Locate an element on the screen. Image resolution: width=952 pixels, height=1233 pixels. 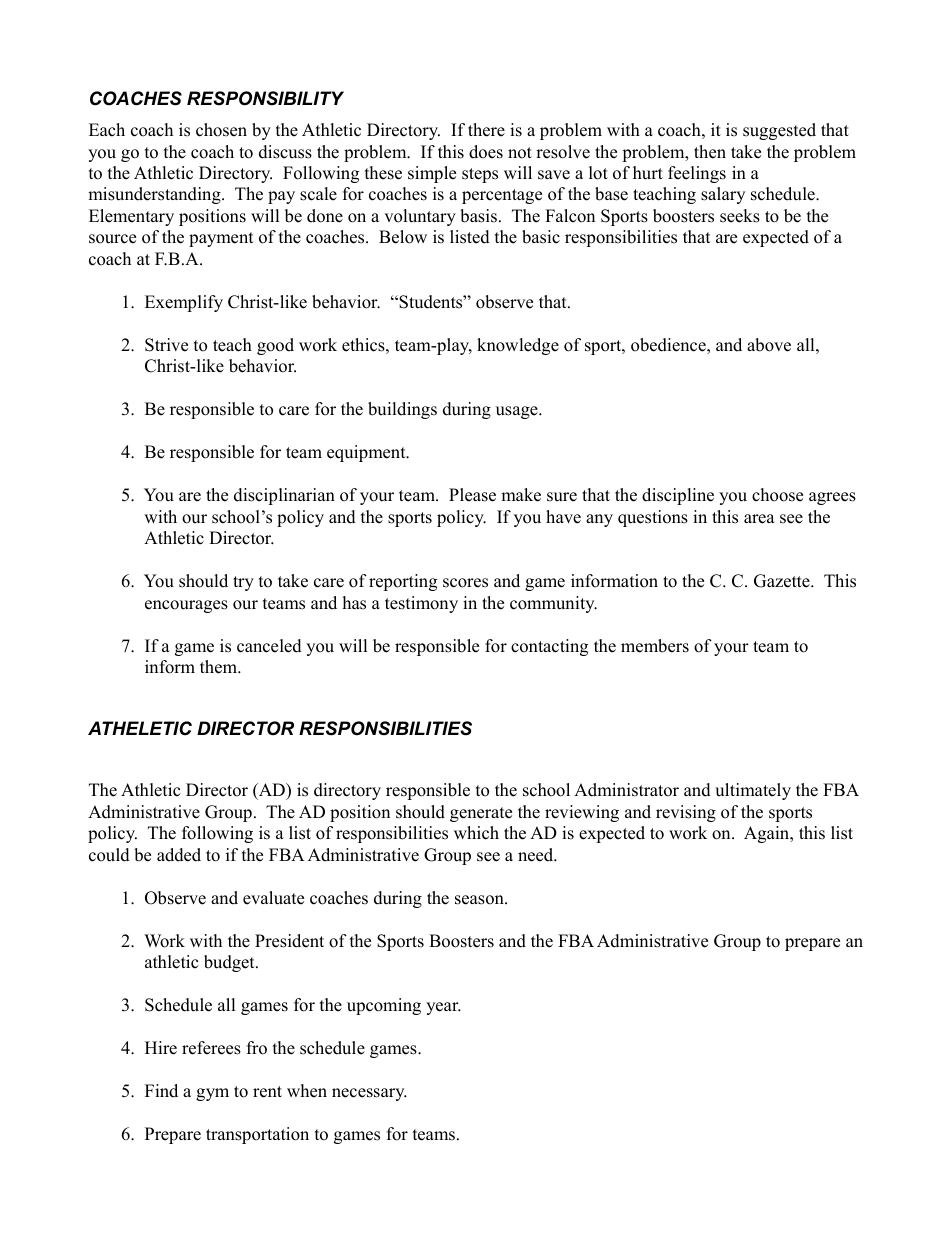
year is located at coordinates (443, 1008).
